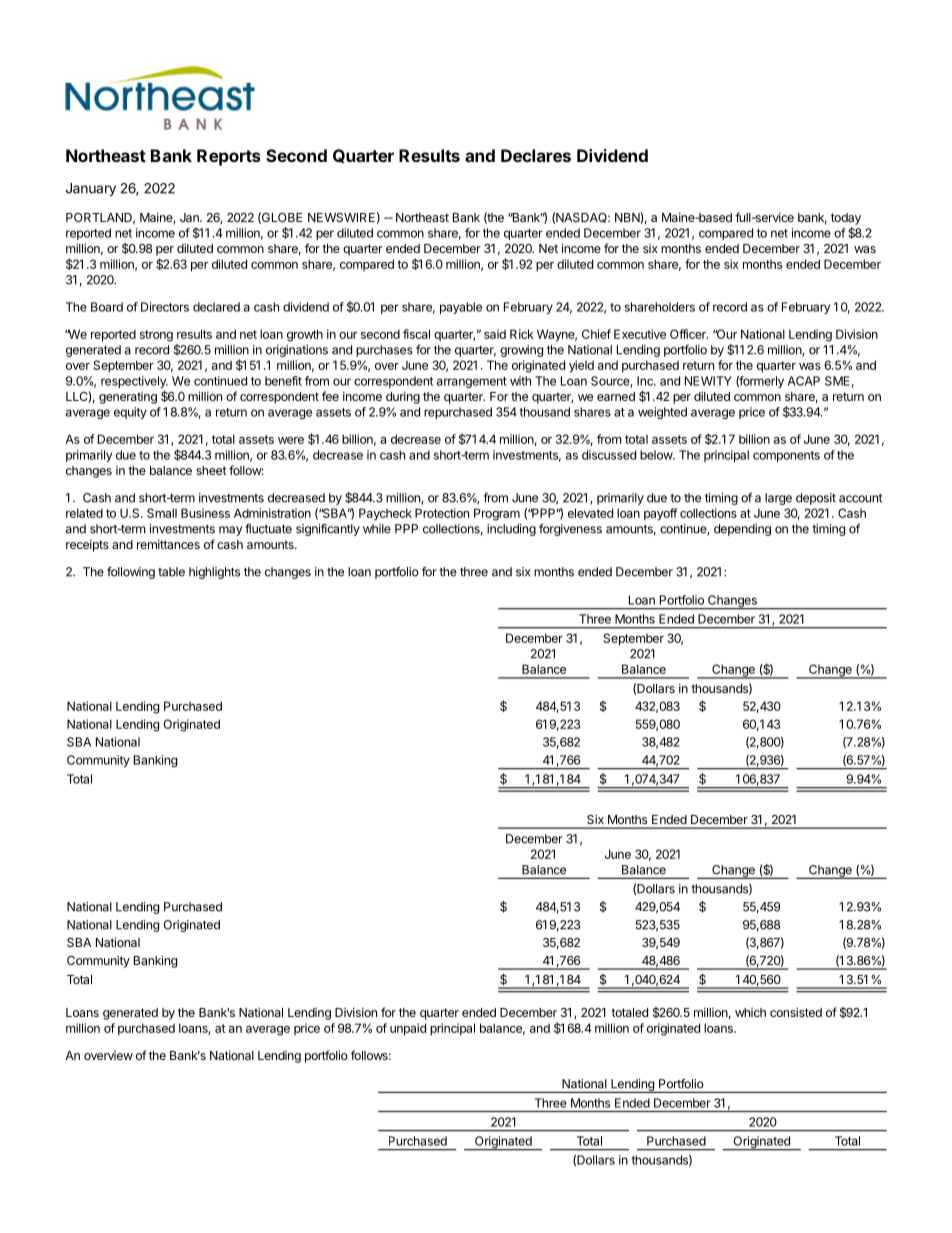 This screenshot has height=1233, width=952. Describe the element at coordinates (536, 155) in the screenshot. I see `Declares` at that location.
